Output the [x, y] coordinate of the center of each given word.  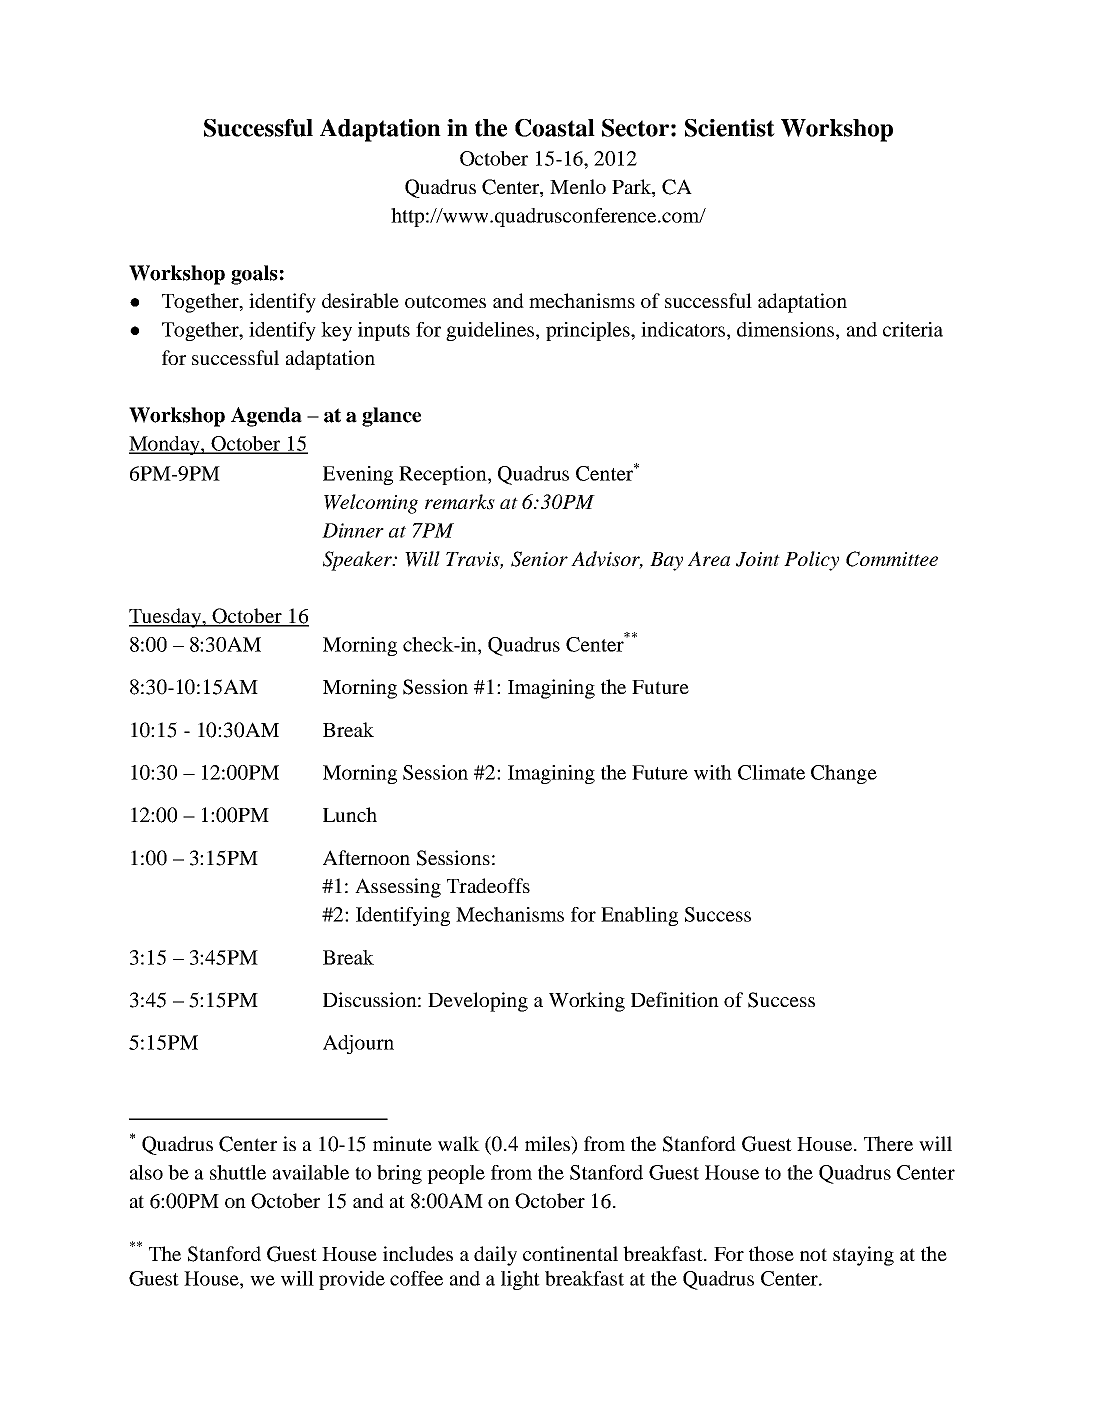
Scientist [730, 128]
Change [844, 774]
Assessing [398, 888]
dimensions [787, 329]
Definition [675, 999]
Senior [539, 559]
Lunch [350, 814]
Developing [478, 1002]
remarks [460, 502]
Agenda [266, 417]
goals [254, 275]
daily [495, 1256]
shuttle [238, 1172]
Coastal [555, 128]
